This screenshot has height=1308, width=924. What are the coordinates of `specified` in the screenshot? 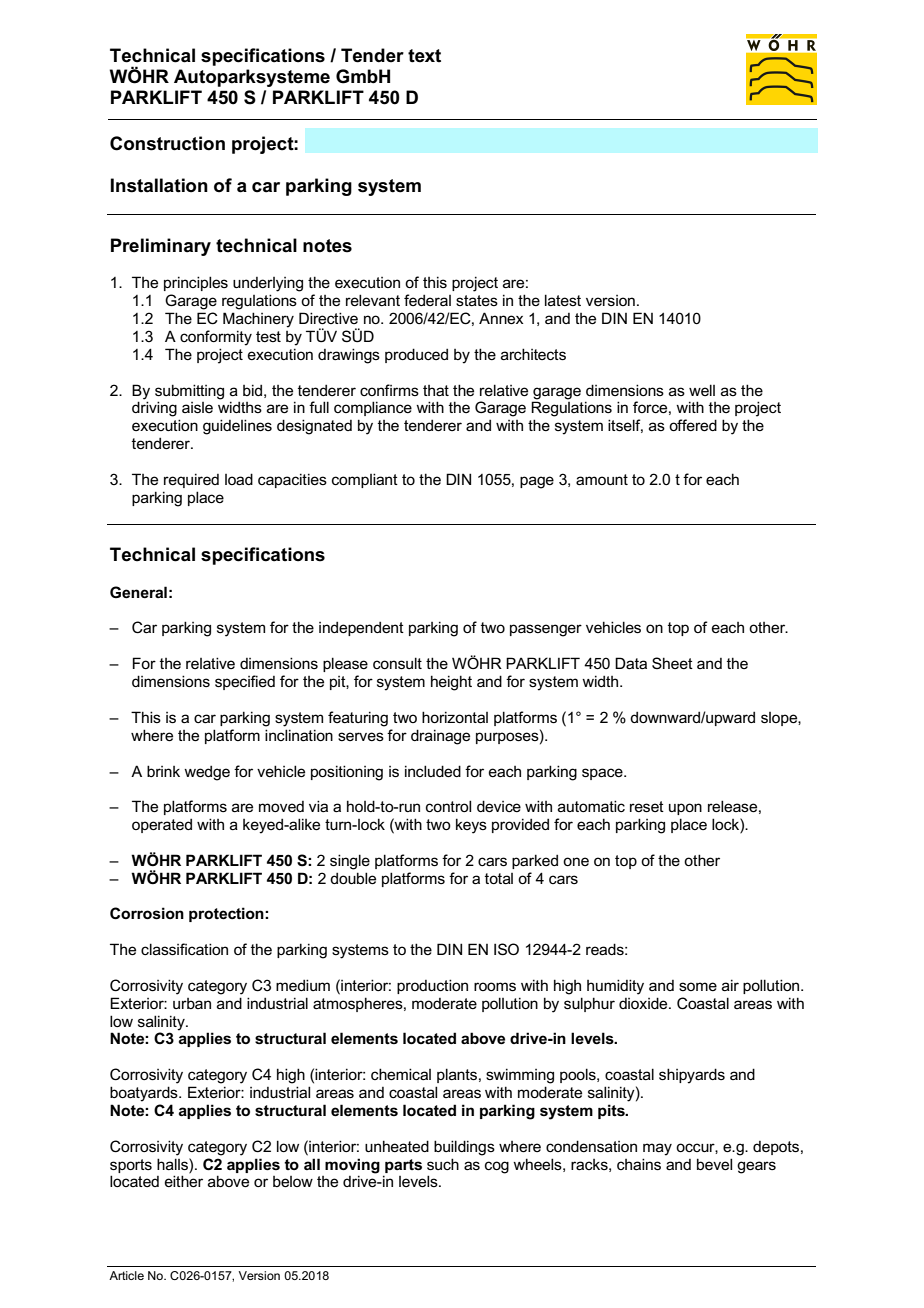 It's located at (245, 682).
